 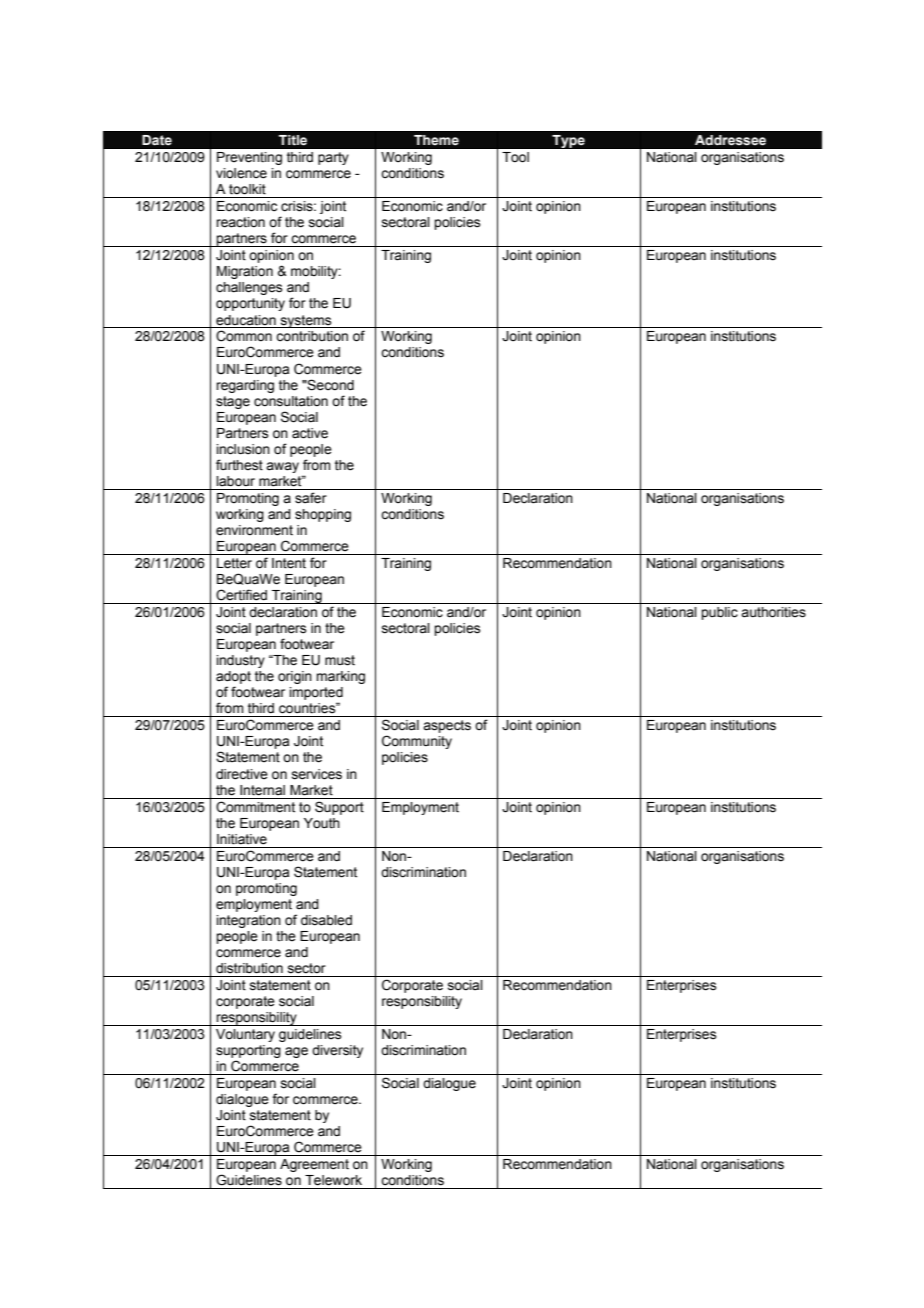 What do you see at coordinates (245, 386) in the screenshot?
I see `regarding` at bounding box center [245, 386].
